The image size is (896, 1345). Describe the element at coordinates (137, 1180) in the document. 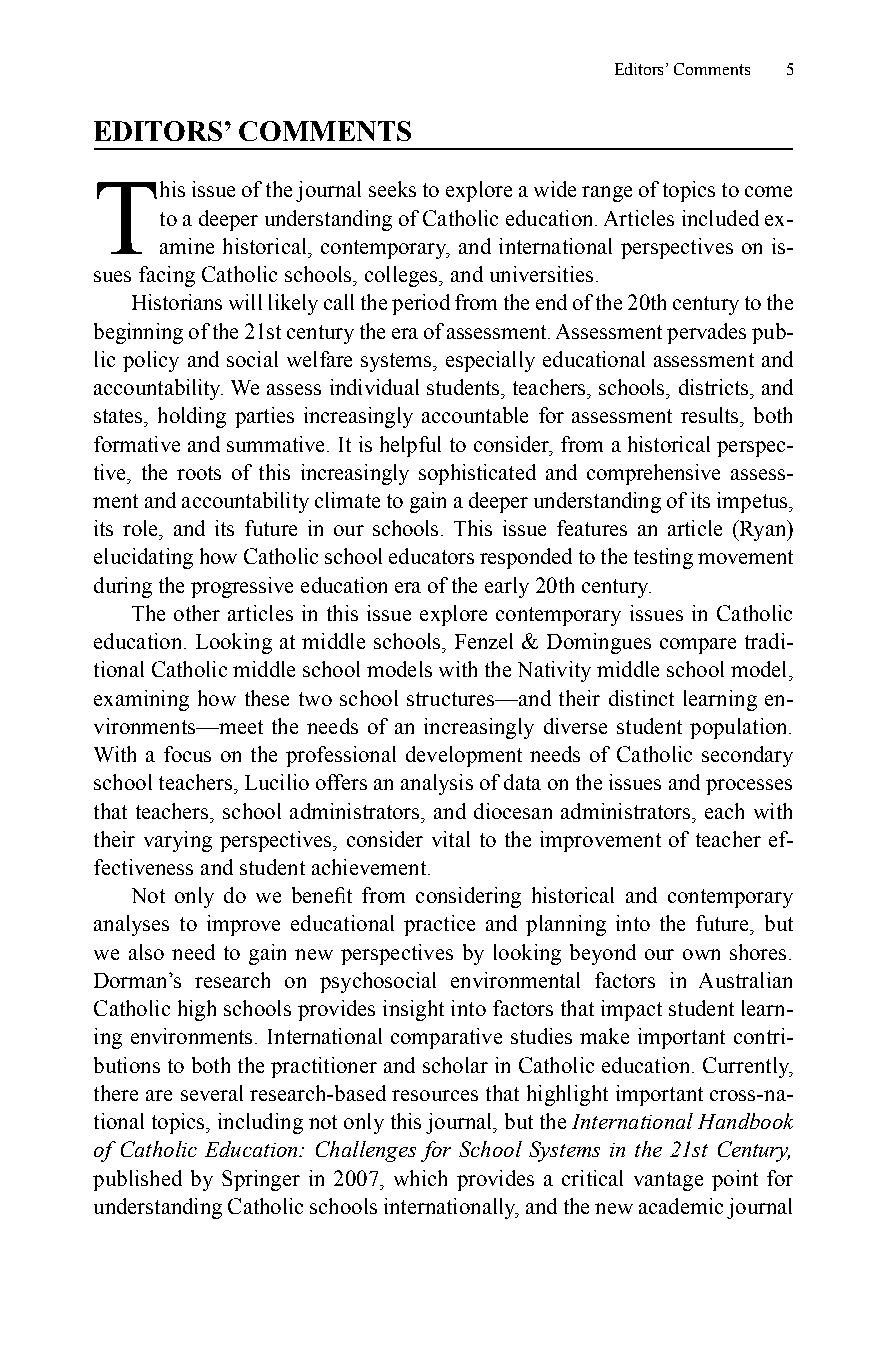

I see `published` at that location.
